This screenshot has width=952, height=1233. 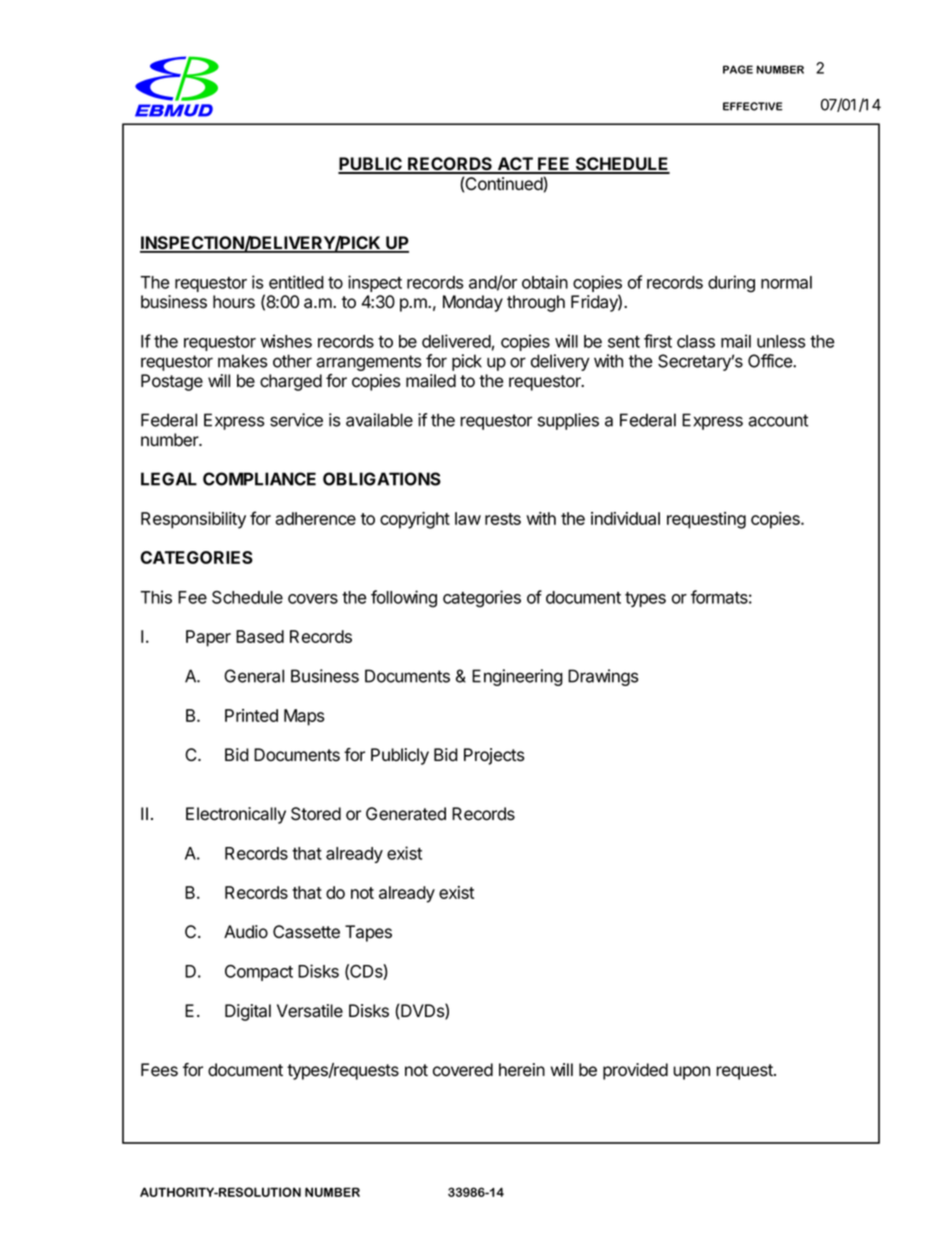 I want to click on Drawings, so click(x=603, y=677).
